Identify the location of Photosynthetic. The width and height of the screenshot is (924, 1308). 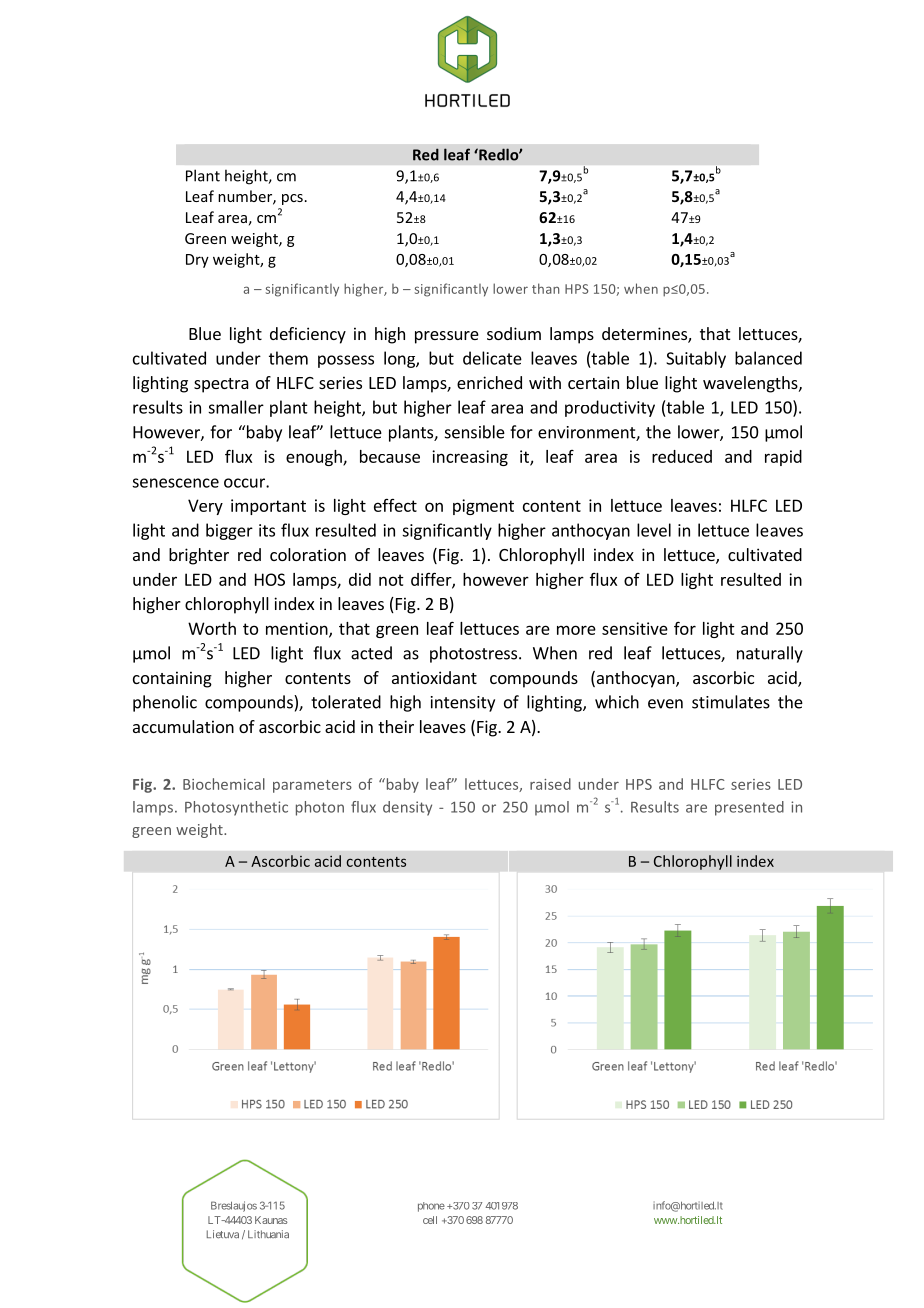
(236, 808).
